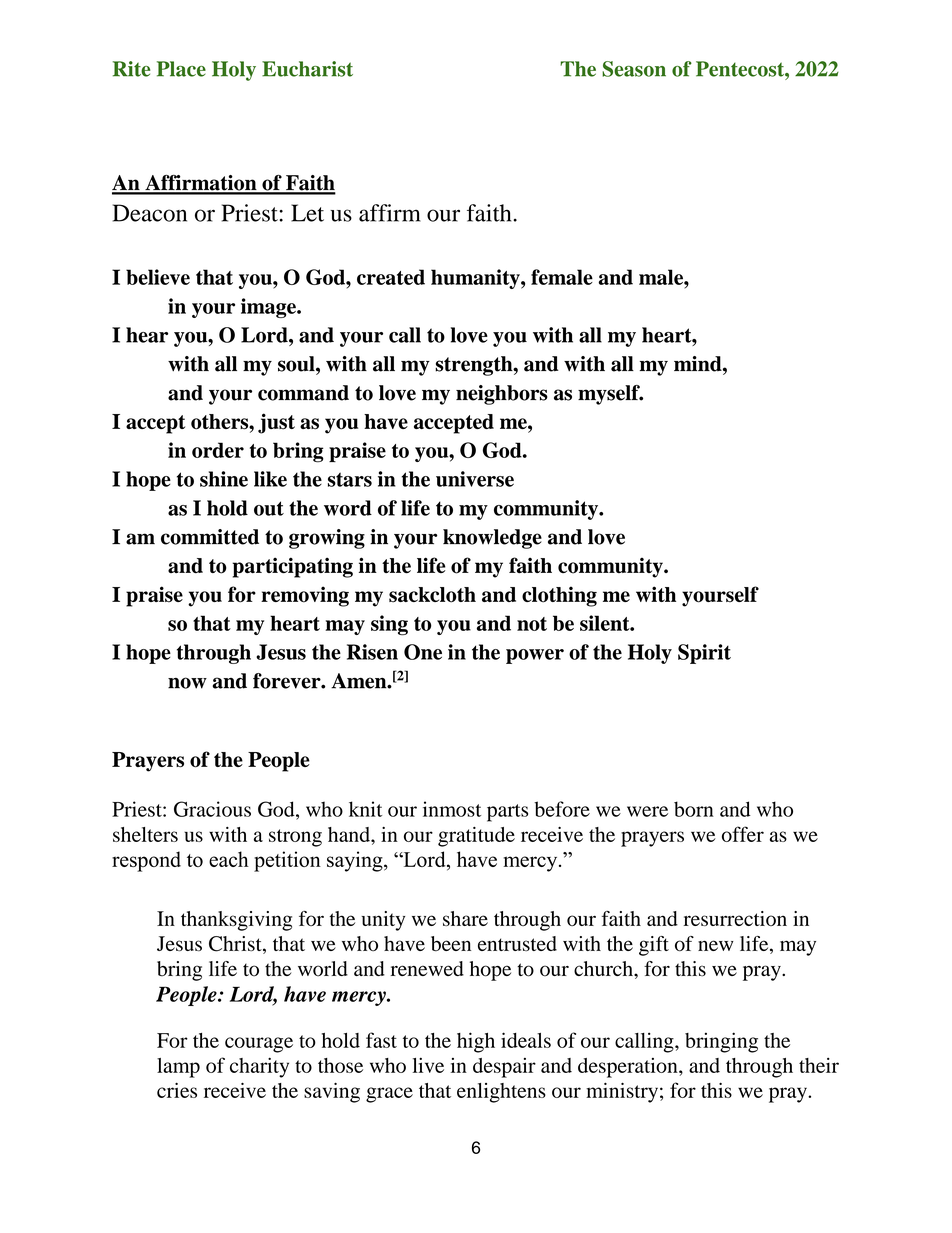  What do you see at coordinates (181, 69) in the image?
I see `Place` at bounding box center [181, 69].
